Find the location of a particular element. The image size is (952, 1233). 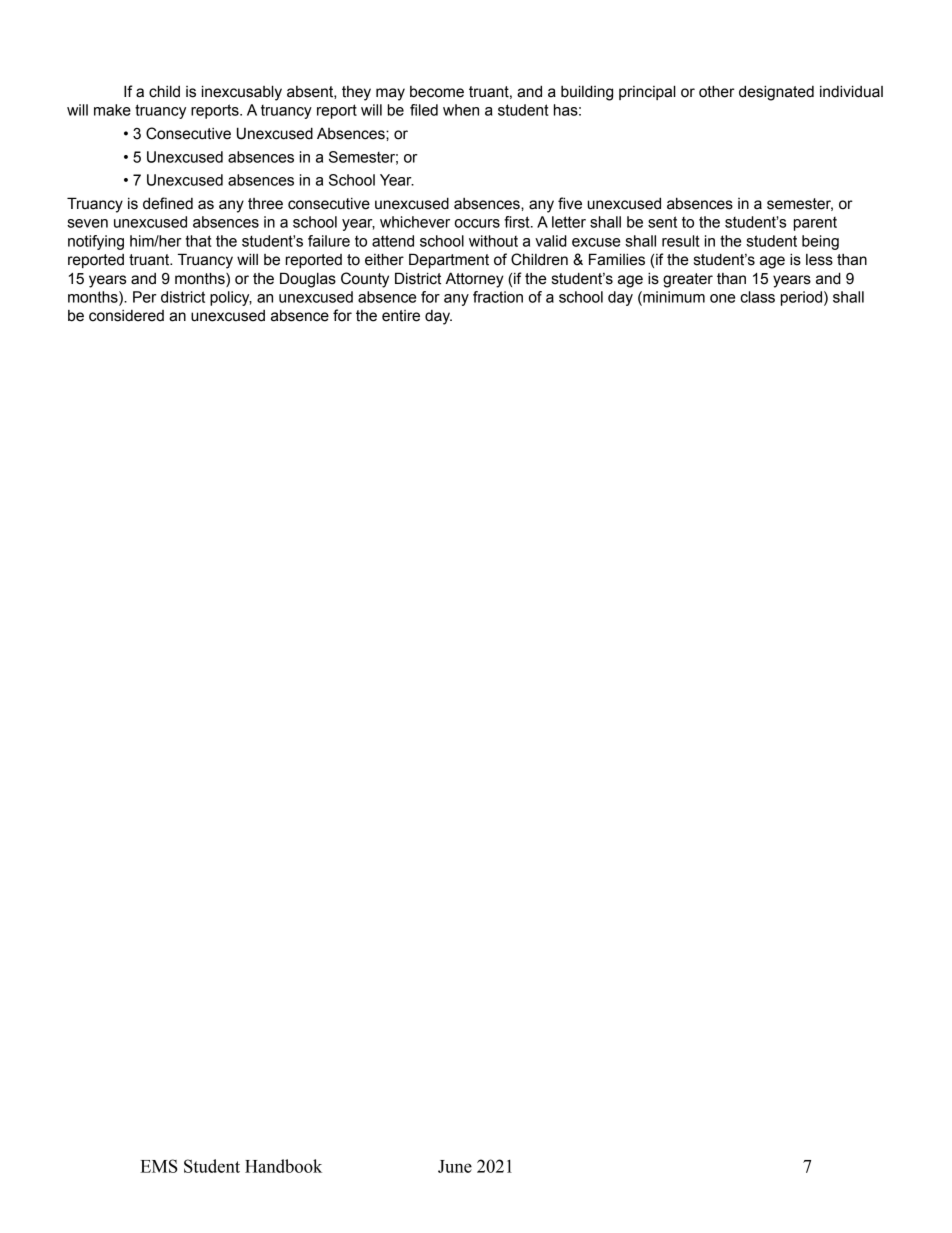

designated is located at coordinates (776, 93).
